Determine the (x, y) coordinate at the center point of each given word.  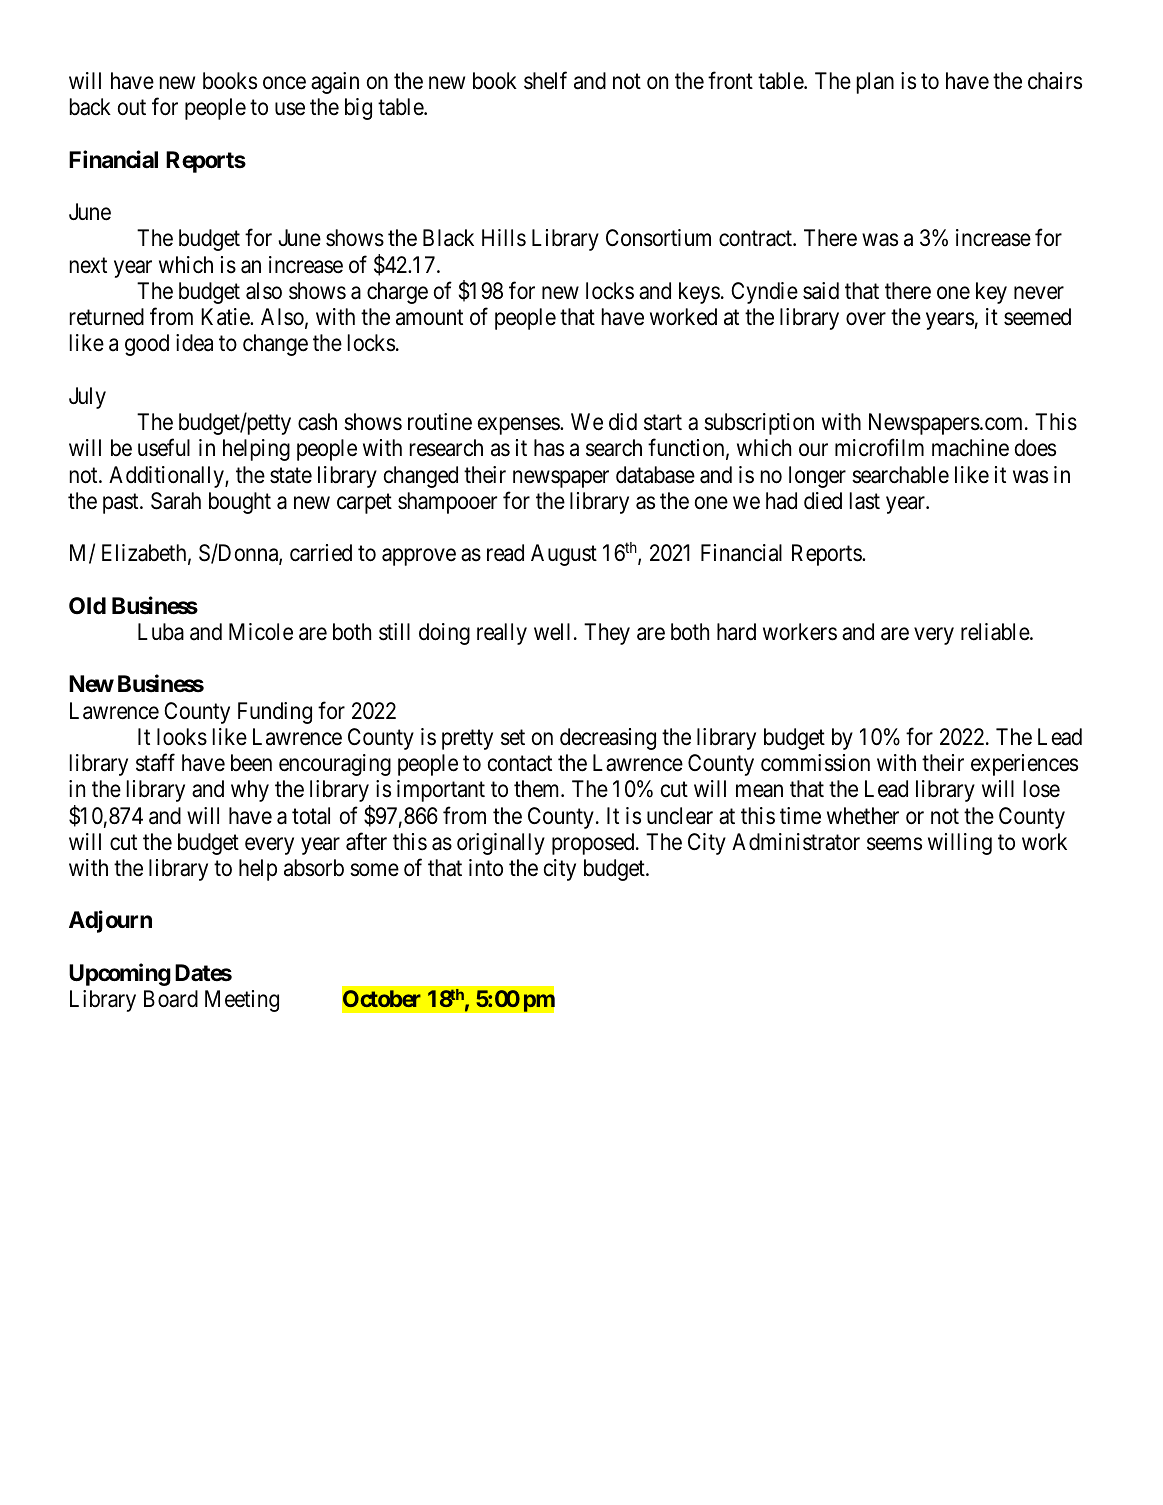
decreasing (608, 739)
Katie (226, 317)
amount (429, 318)
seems (894, 844)
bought (240, 503)
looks (182, 737)
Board (171, 999)
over (866, 319)
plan (875, 83)
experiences (1024, 765)
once (284, 83)
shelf (545, 81)
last (865, 501)
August (564, 555)
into (486, 867)
